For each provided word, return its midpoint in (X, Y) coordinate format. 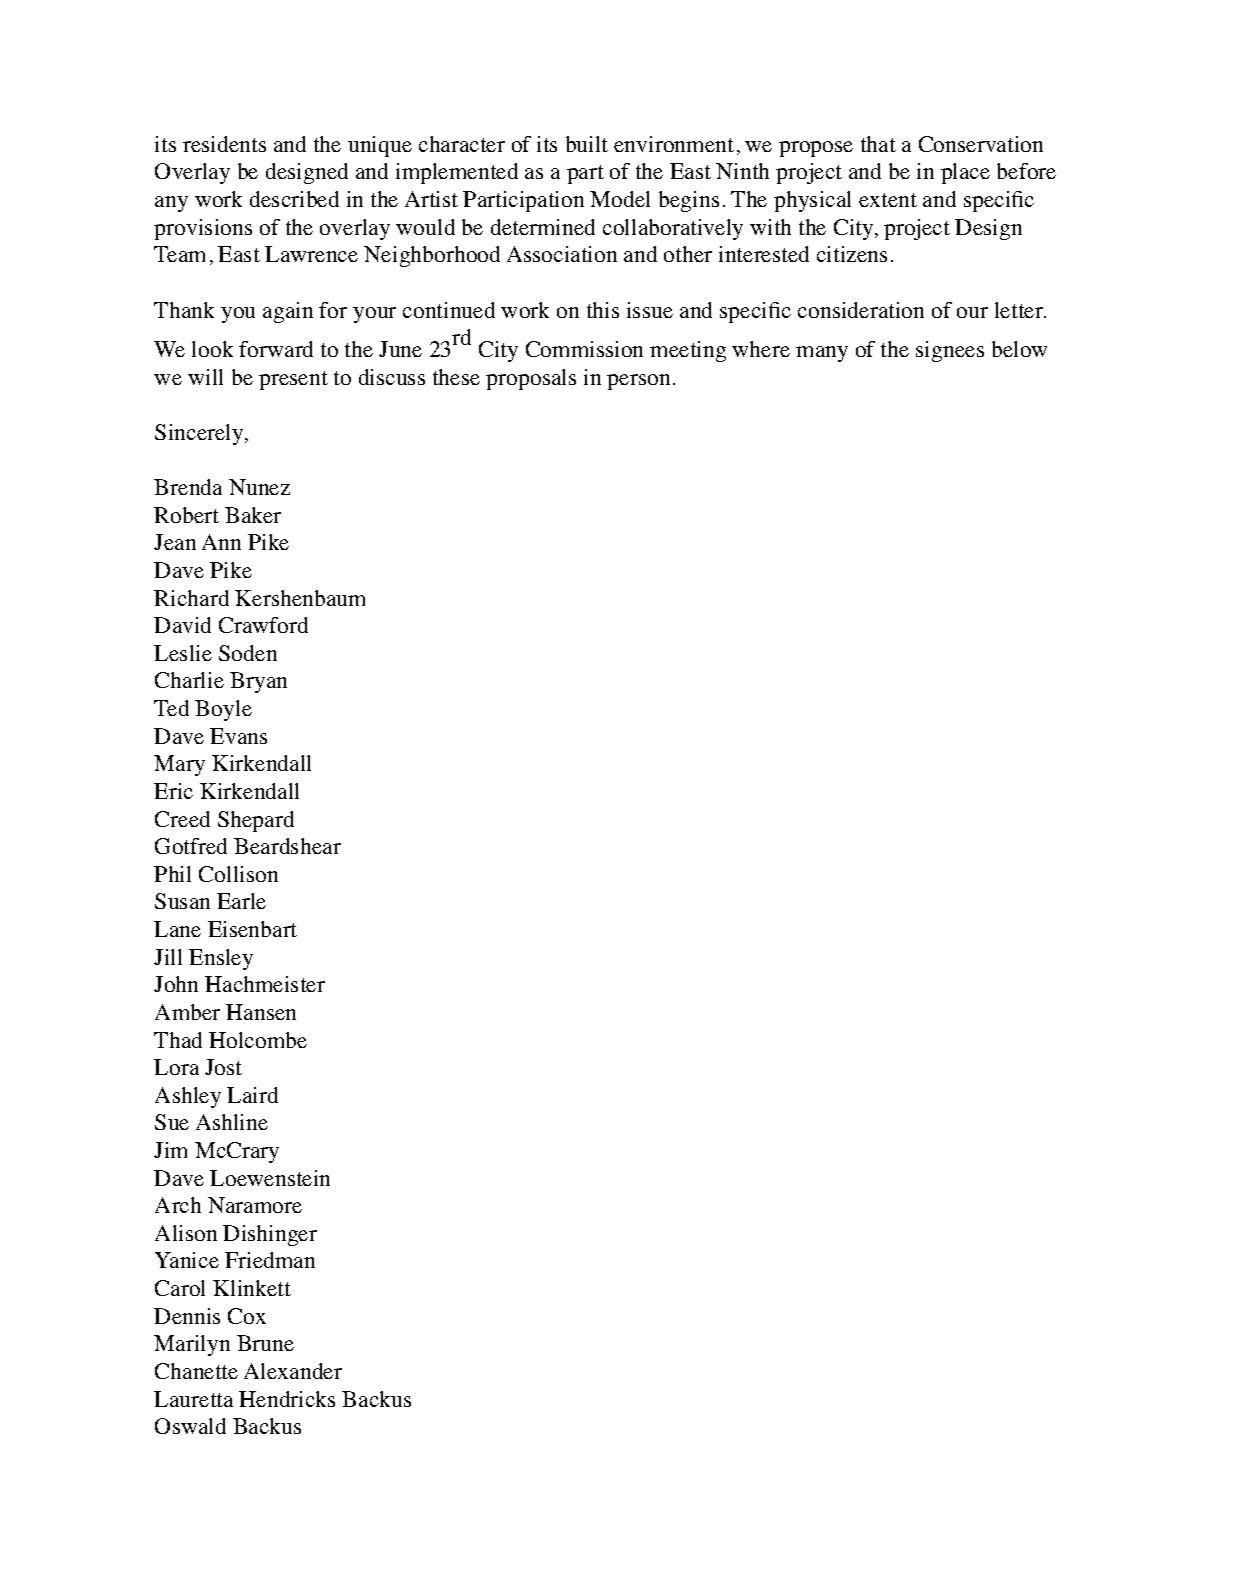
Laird (252, 1095)
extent (888, 200)
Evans (238, 736)
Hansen (261, 1012)
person (638, 382)
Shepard (256, 821)
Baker (253, 515)
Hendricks (287, 1399)
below (1019, 349)
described (294, 199)
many (822, 354)
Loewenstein (270, 1178)
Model (620, 199)
